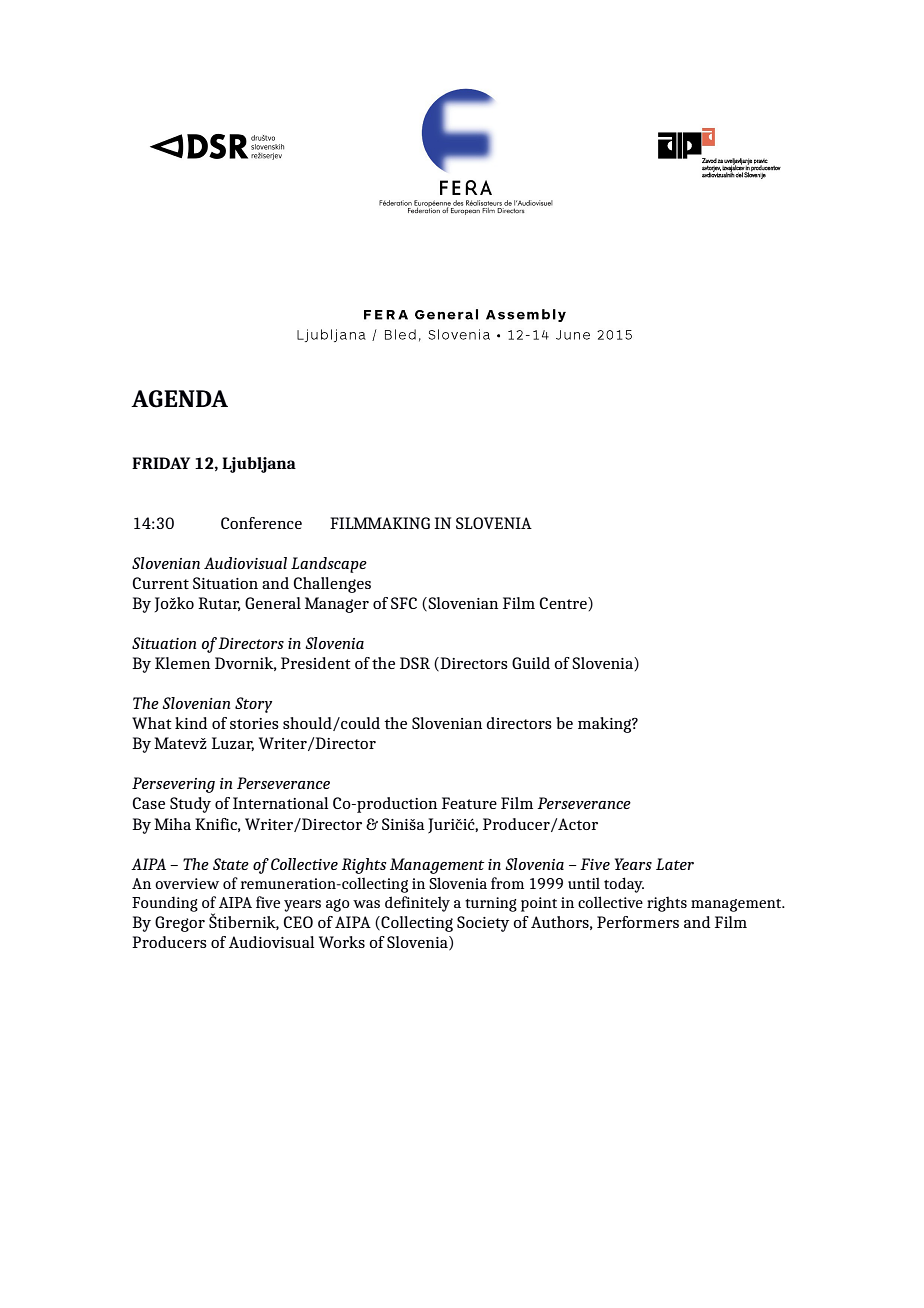 The width and height of the page is (924, 1308). I want to click on Ljubljana, so click(259, 465).
